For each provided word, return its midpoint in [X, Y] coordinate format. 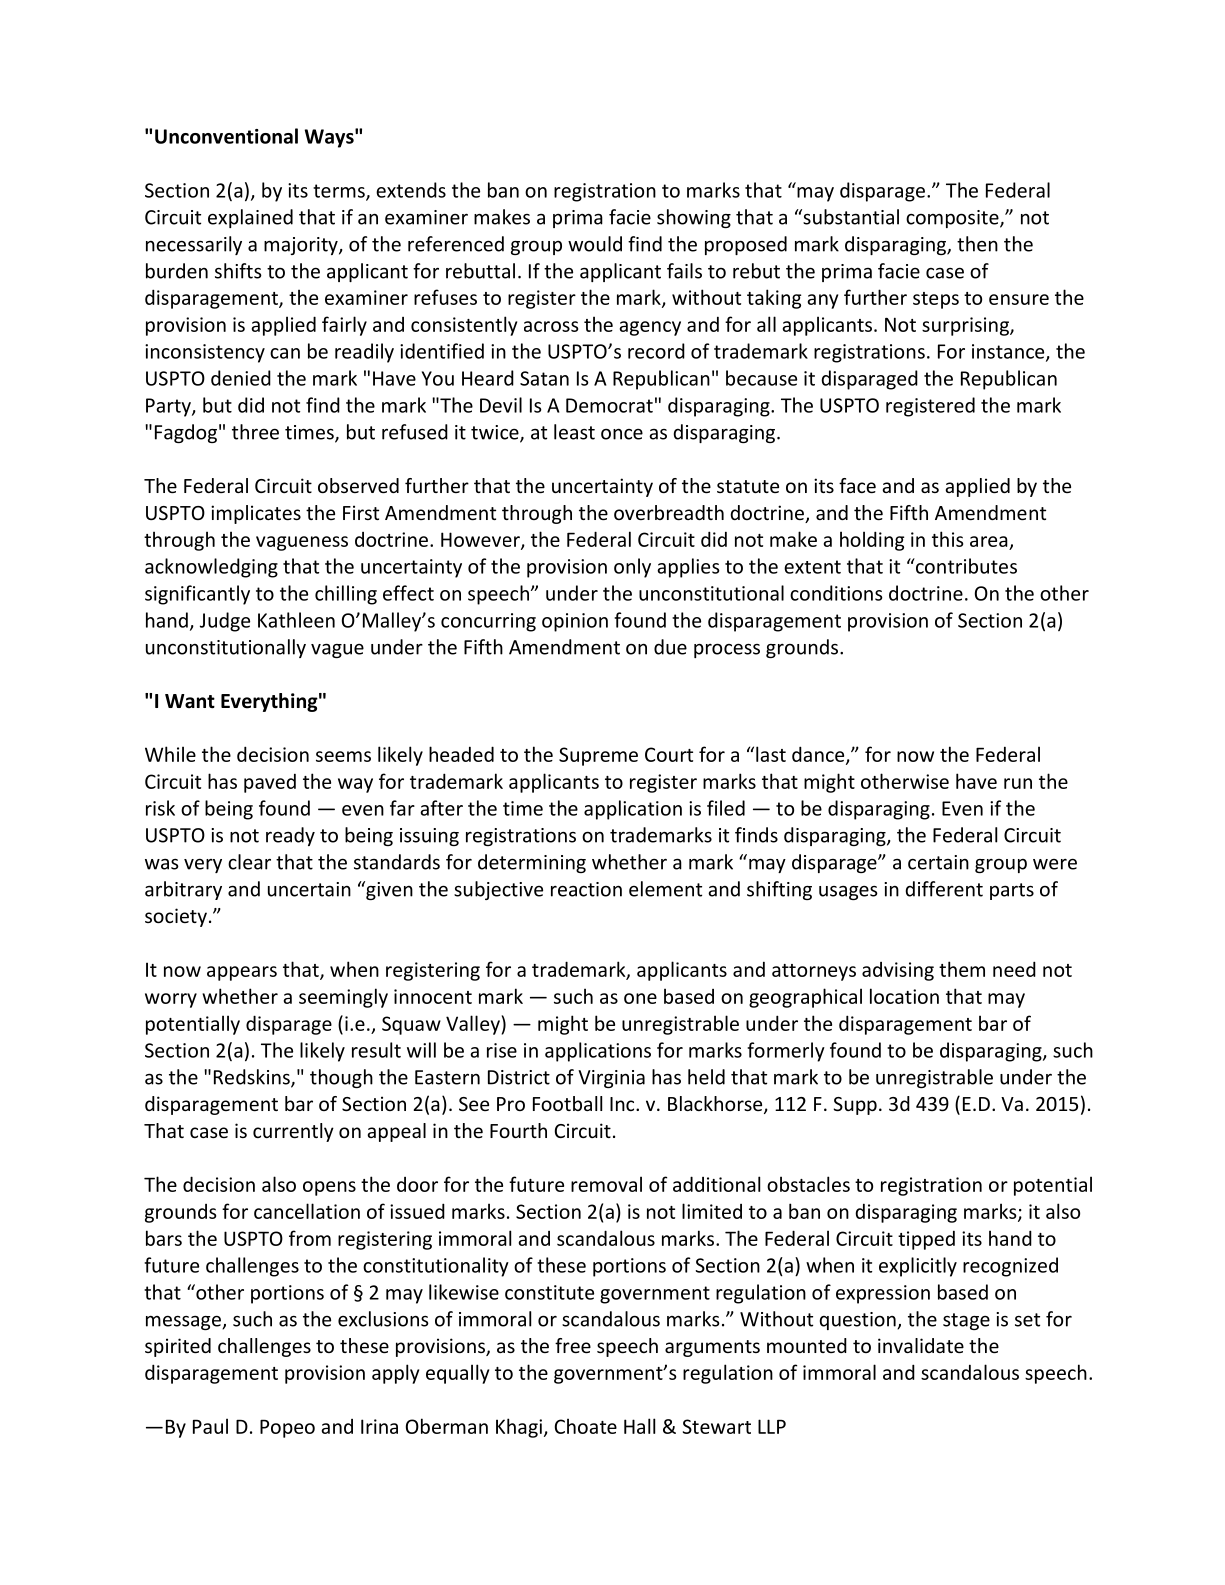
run [1018, 783]
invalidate [921, 1345]
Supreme [598, 756]
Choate [586, 1426]
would [595, 244]
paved [270, 783]
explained [250, 218]
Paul [210, 1426]
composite [953, 219]
